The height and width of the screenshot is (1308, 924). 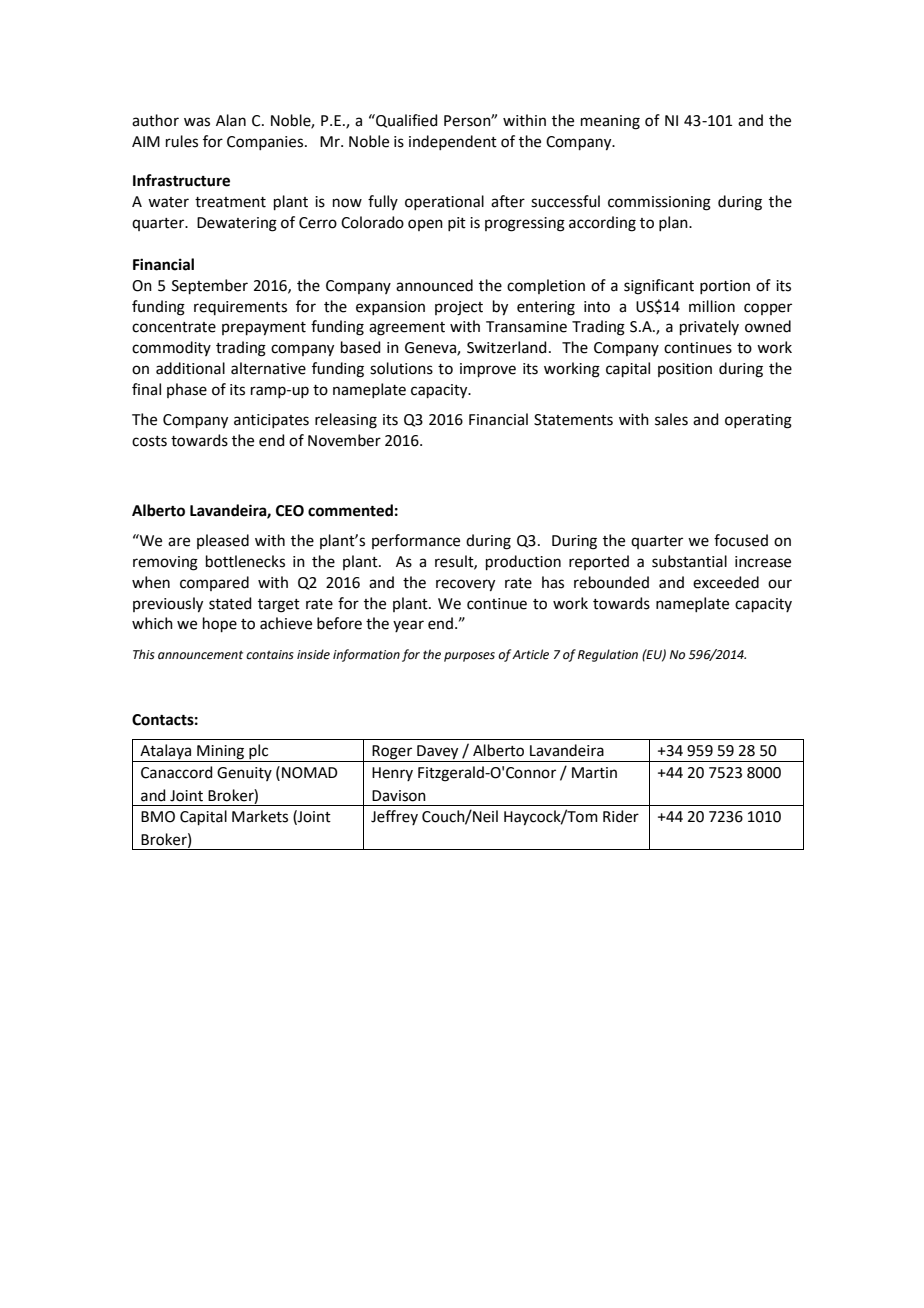 I want to click on Rider, so click(x=621, y=816).
